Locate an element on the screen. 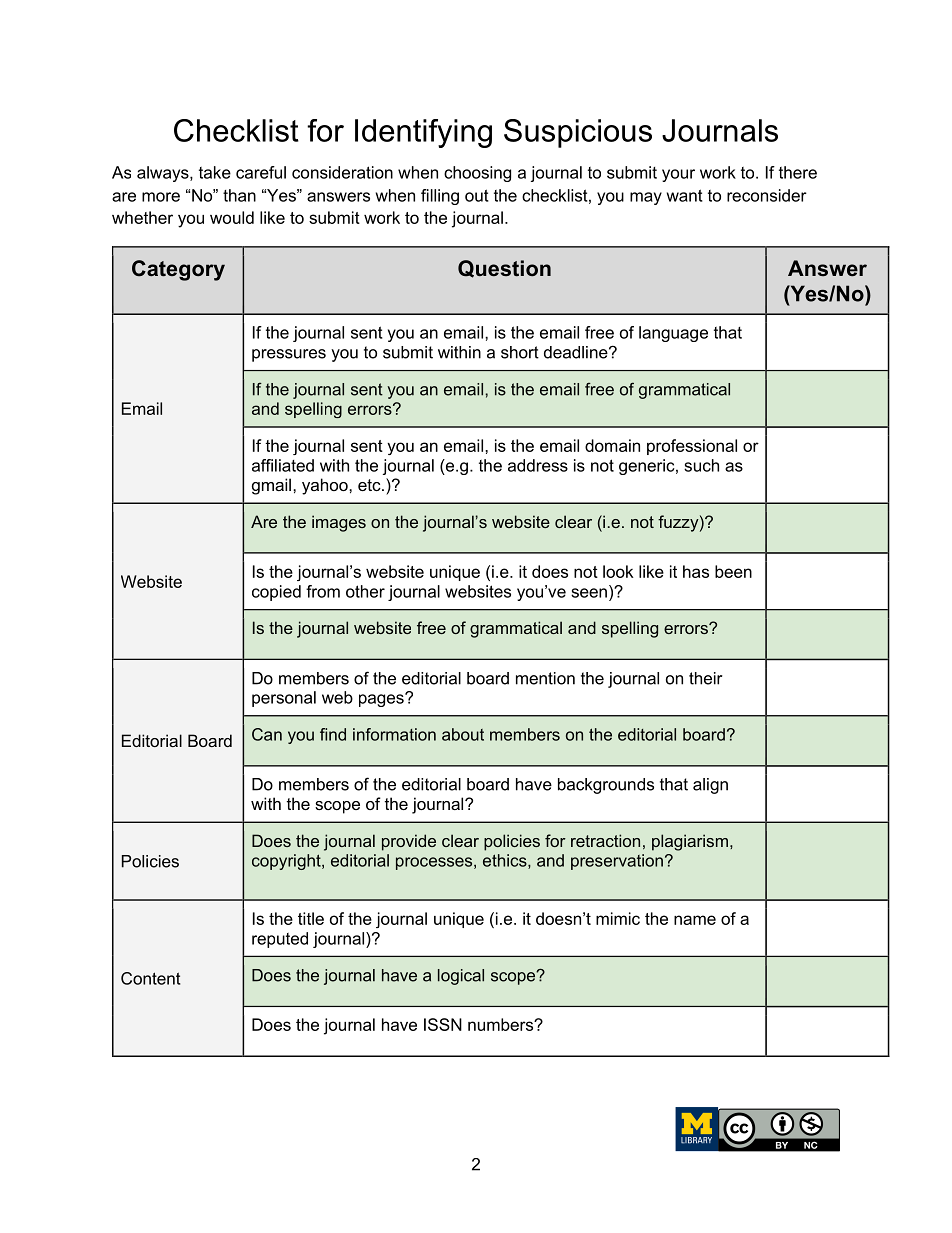 Image resolution: width=952 pixels, height=1233 pixels. short is located at coordinates (520, 352).
